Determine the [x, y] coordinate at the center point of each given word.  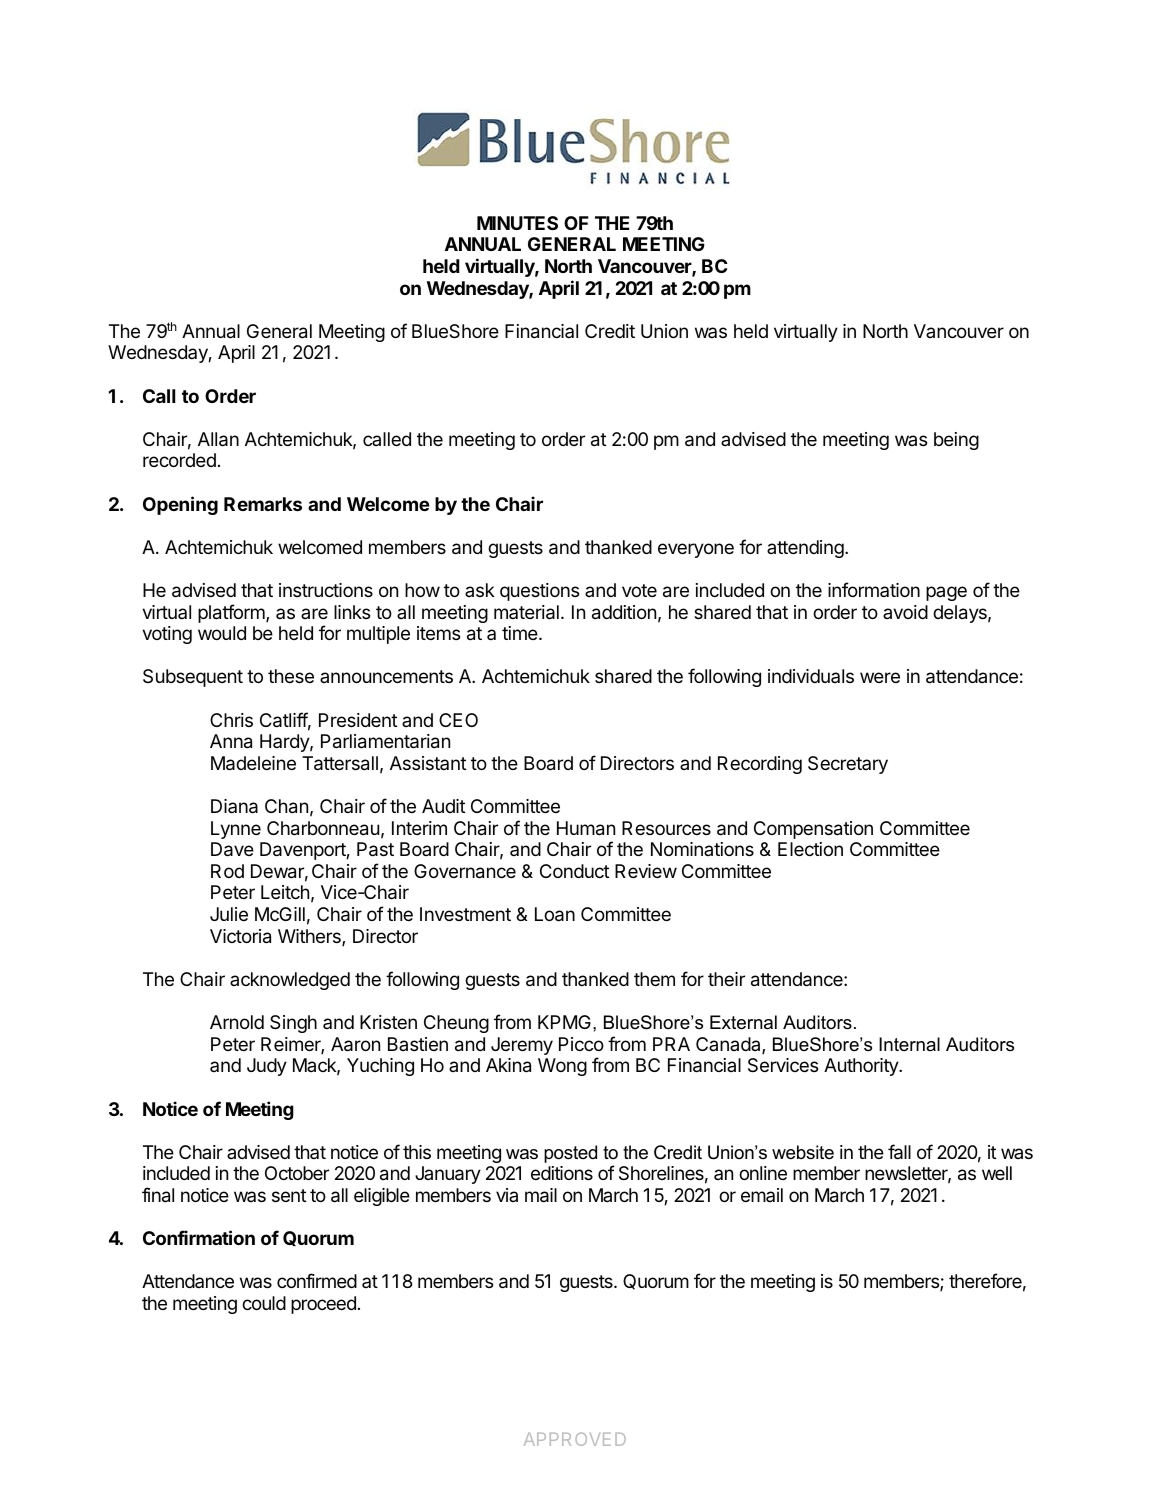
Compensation [813, 830]
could [264, 1303]
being [956, 441]
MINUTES [517, 223]
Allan [218, 439]
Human [586, 828]
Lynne [236, 830]
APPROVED [575, 1439]
